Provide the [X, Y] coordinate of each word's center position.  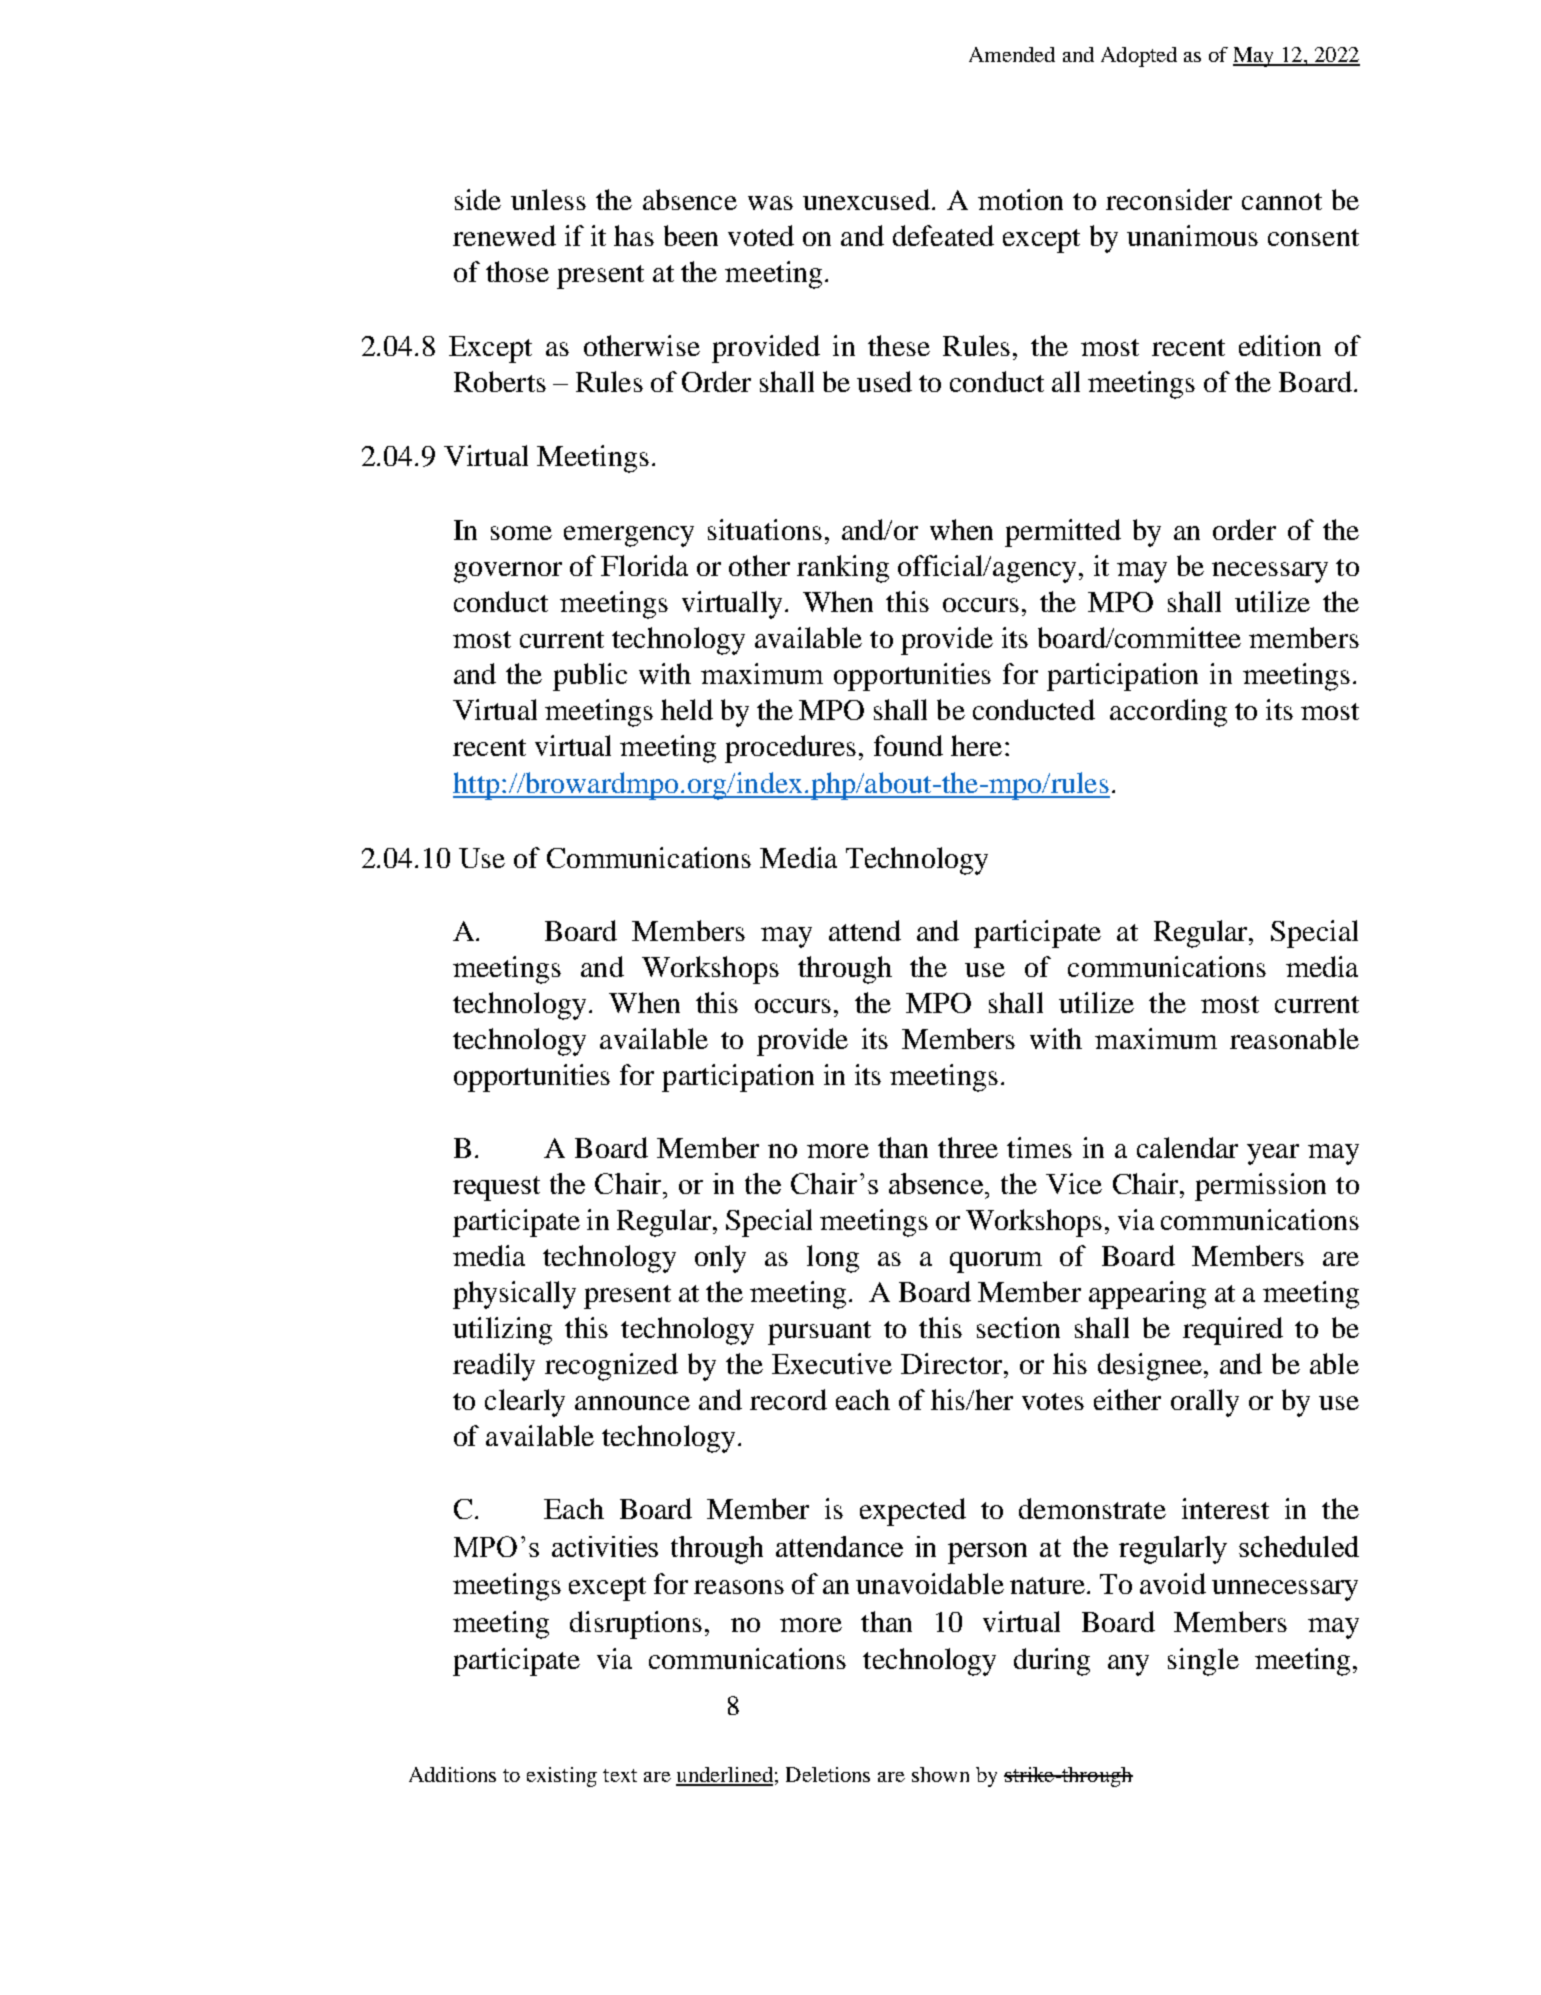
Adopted [1139, 57]
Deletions [828, 1774]
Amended [1012, 54]
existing [562, 1777]
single [1203, 1662]
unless [548, 199]
